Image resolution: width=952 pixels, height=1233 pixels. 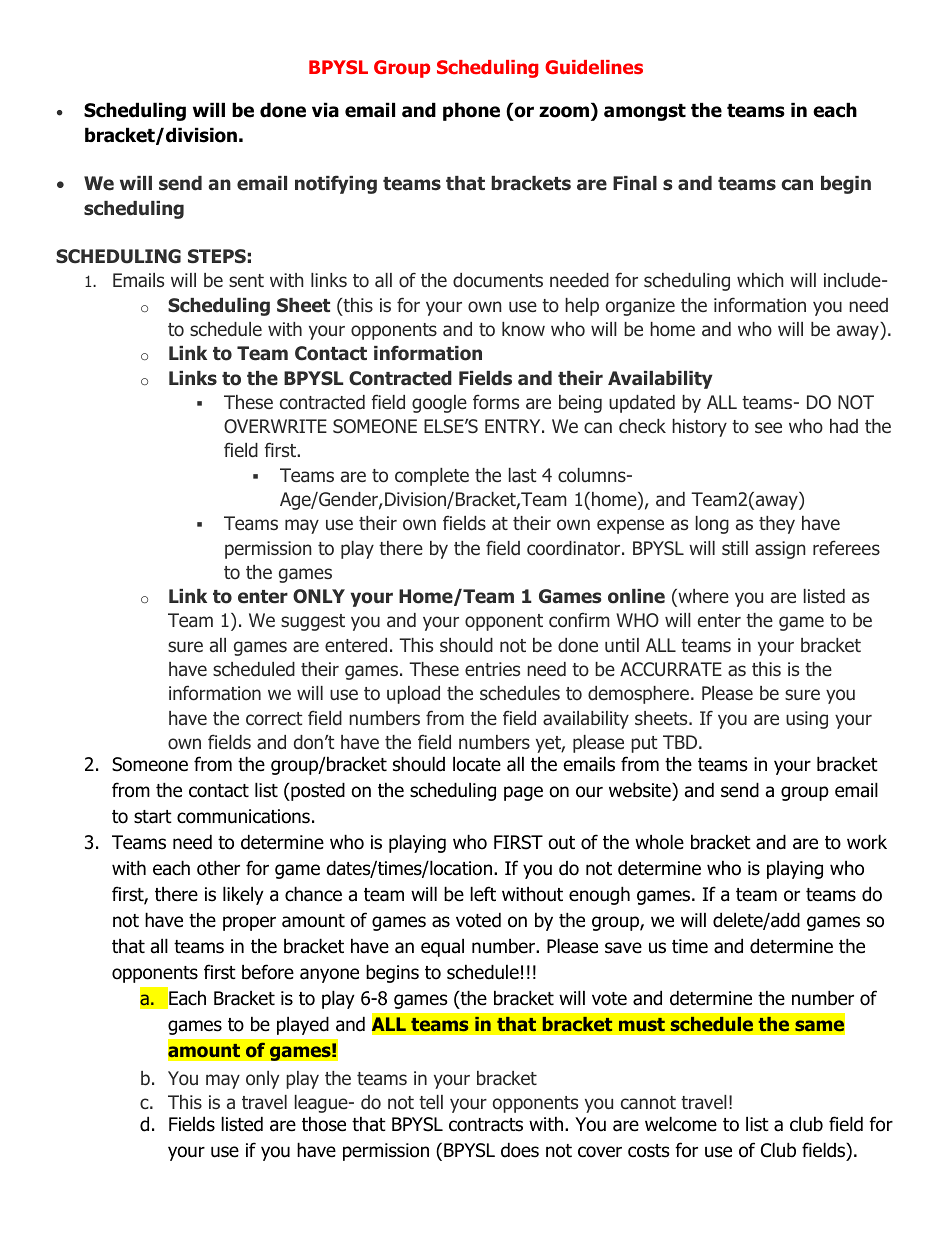 I want to click on OVERWRITE, so click(x=275, y=426).
